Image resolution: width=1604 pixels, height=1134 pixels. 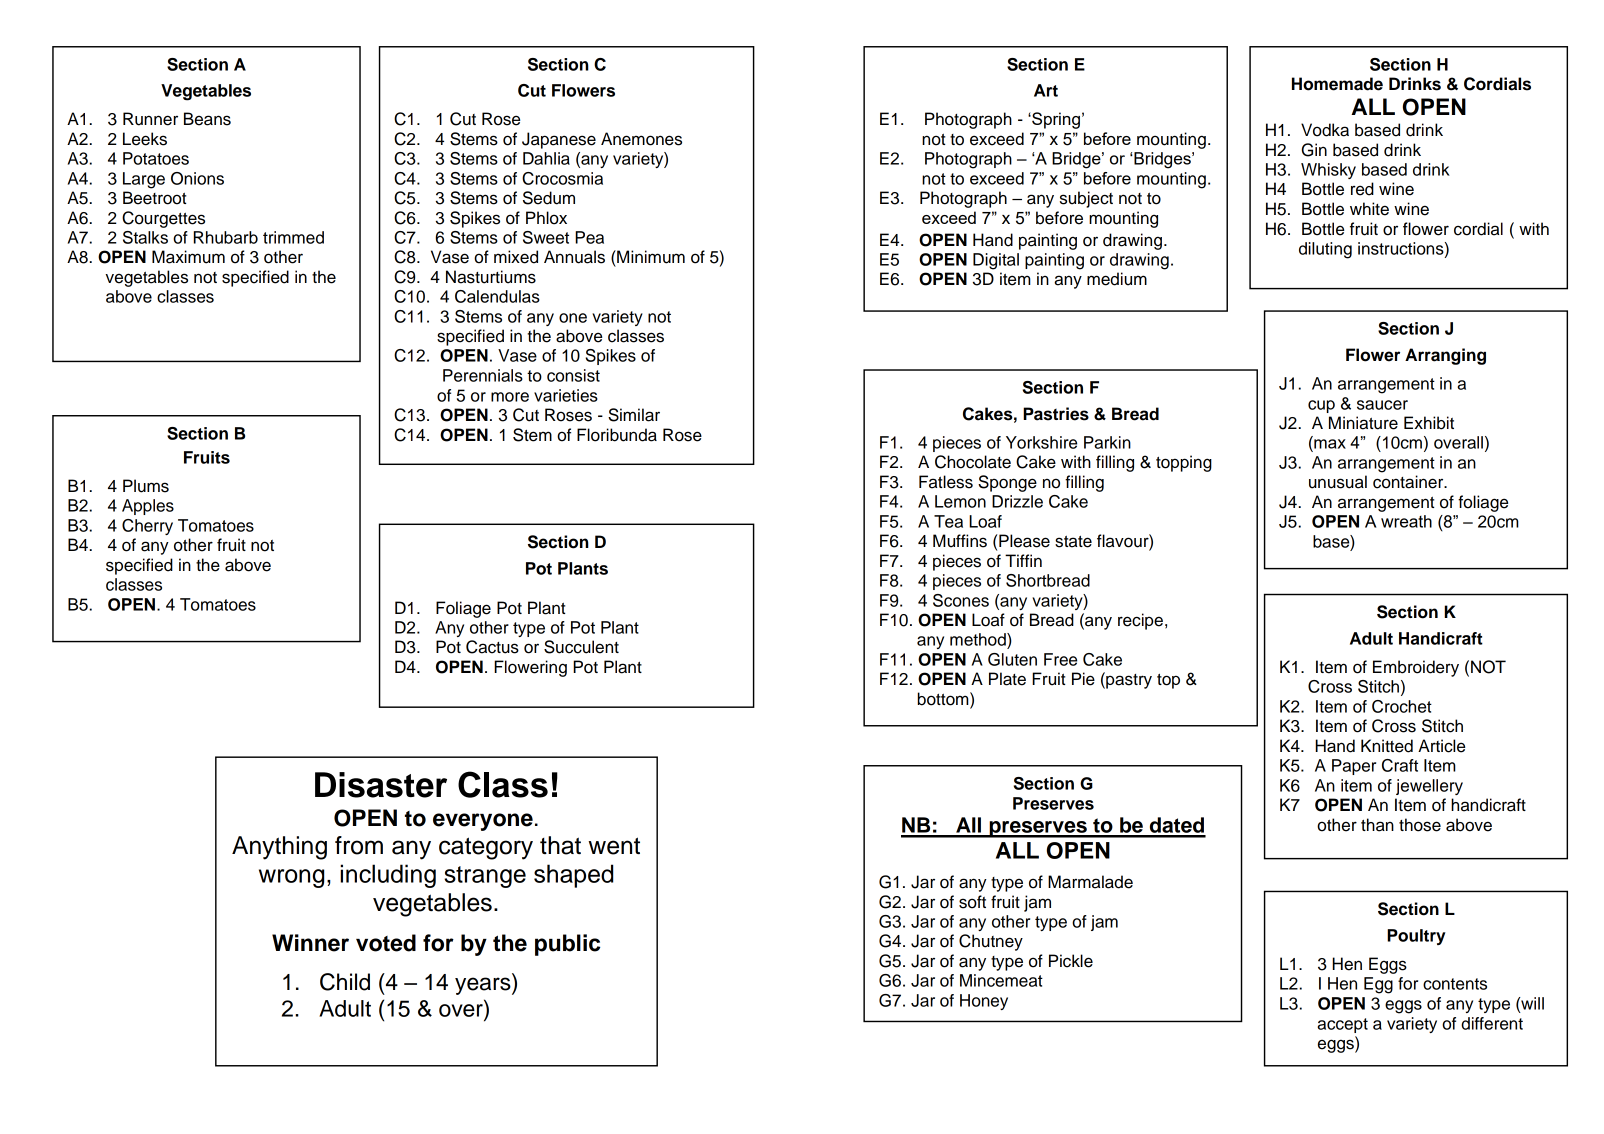 What do you see at coordinates (1007, 679) in the screenshot?
I see `Plate` at bounding box center [1007, 679].
